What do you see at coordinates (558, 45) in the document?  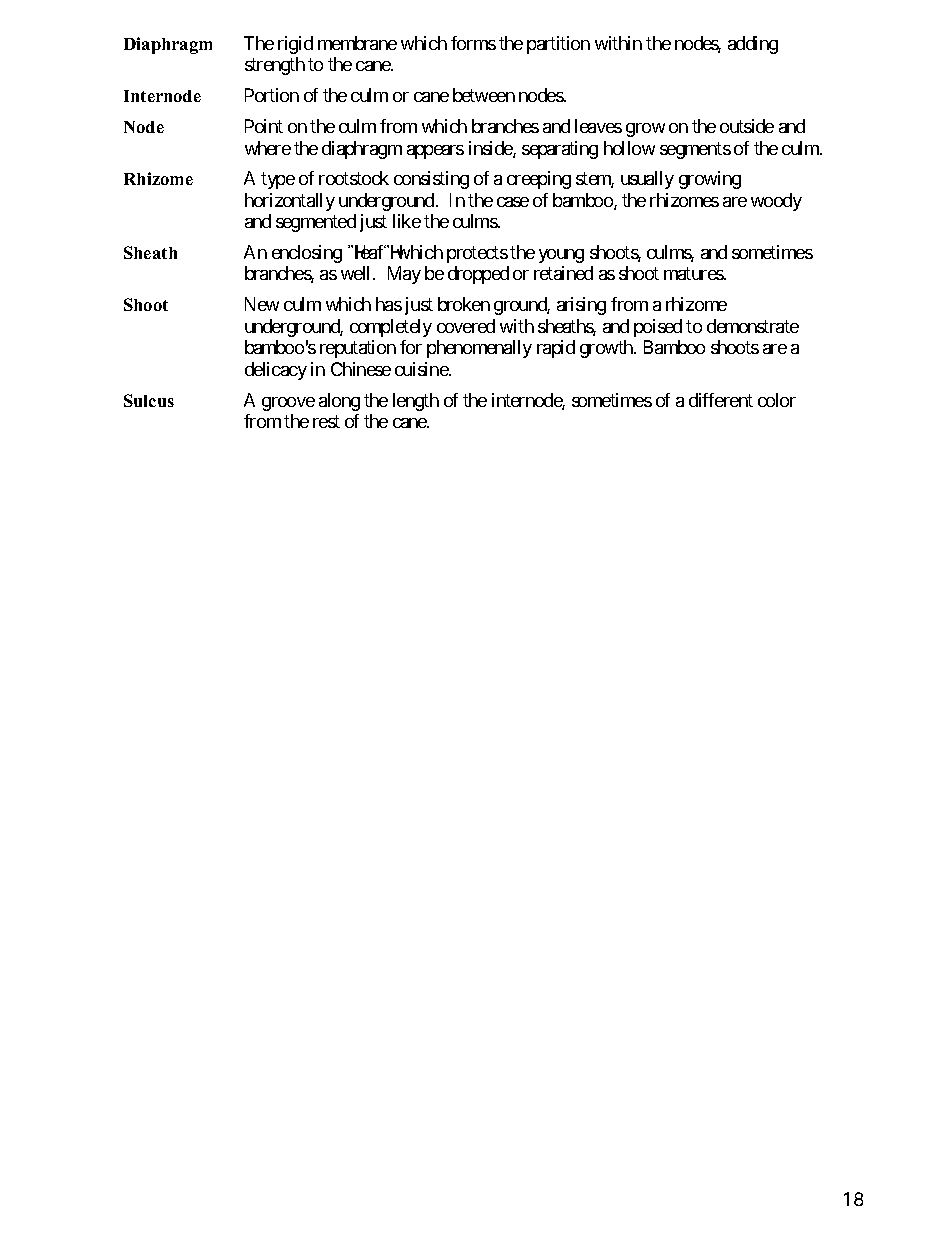 I see `partition` at bounding box center [558, 45].
